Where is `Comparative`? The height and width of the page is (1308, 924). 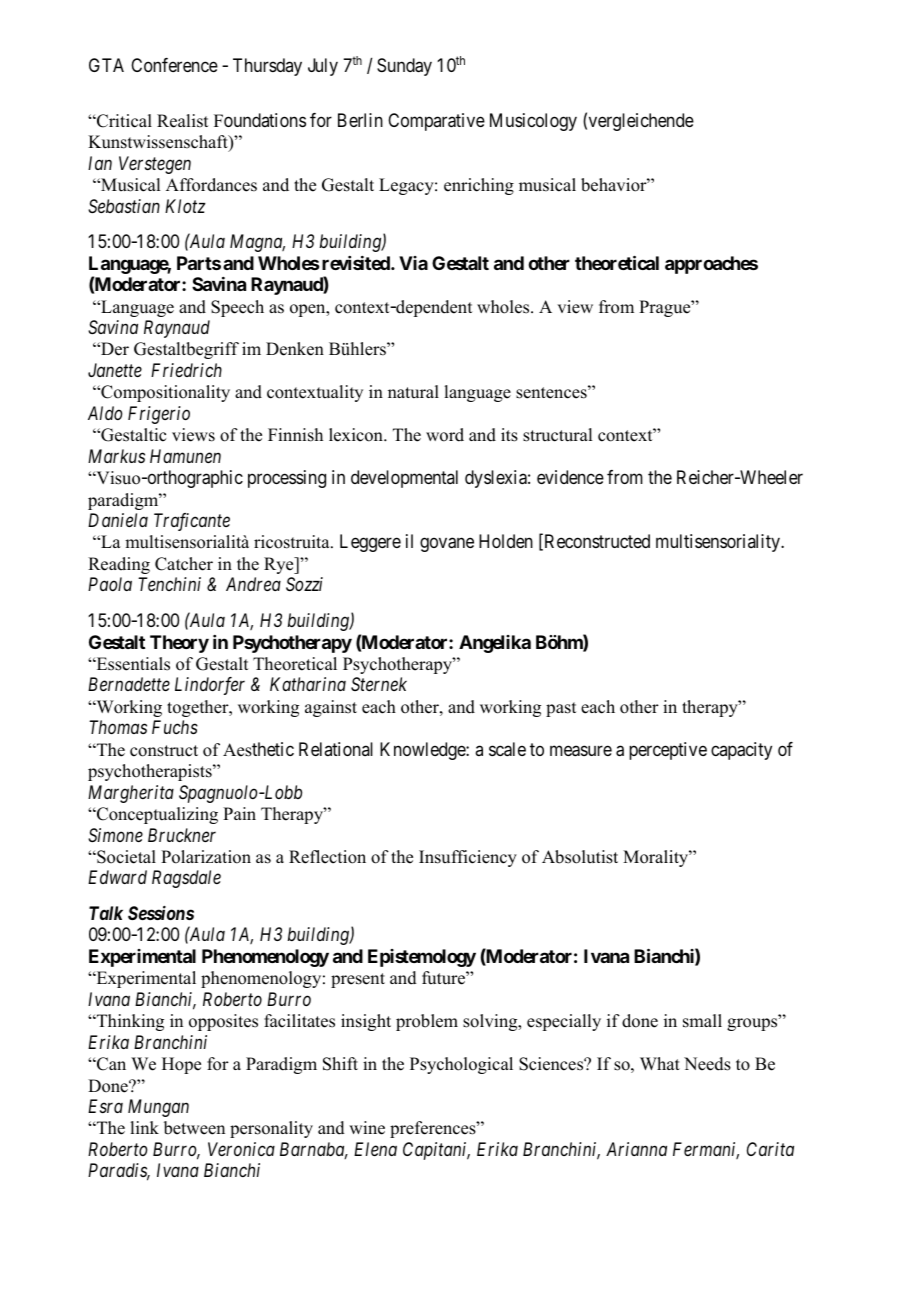 Comparative is located at coordinates (436, 122).
